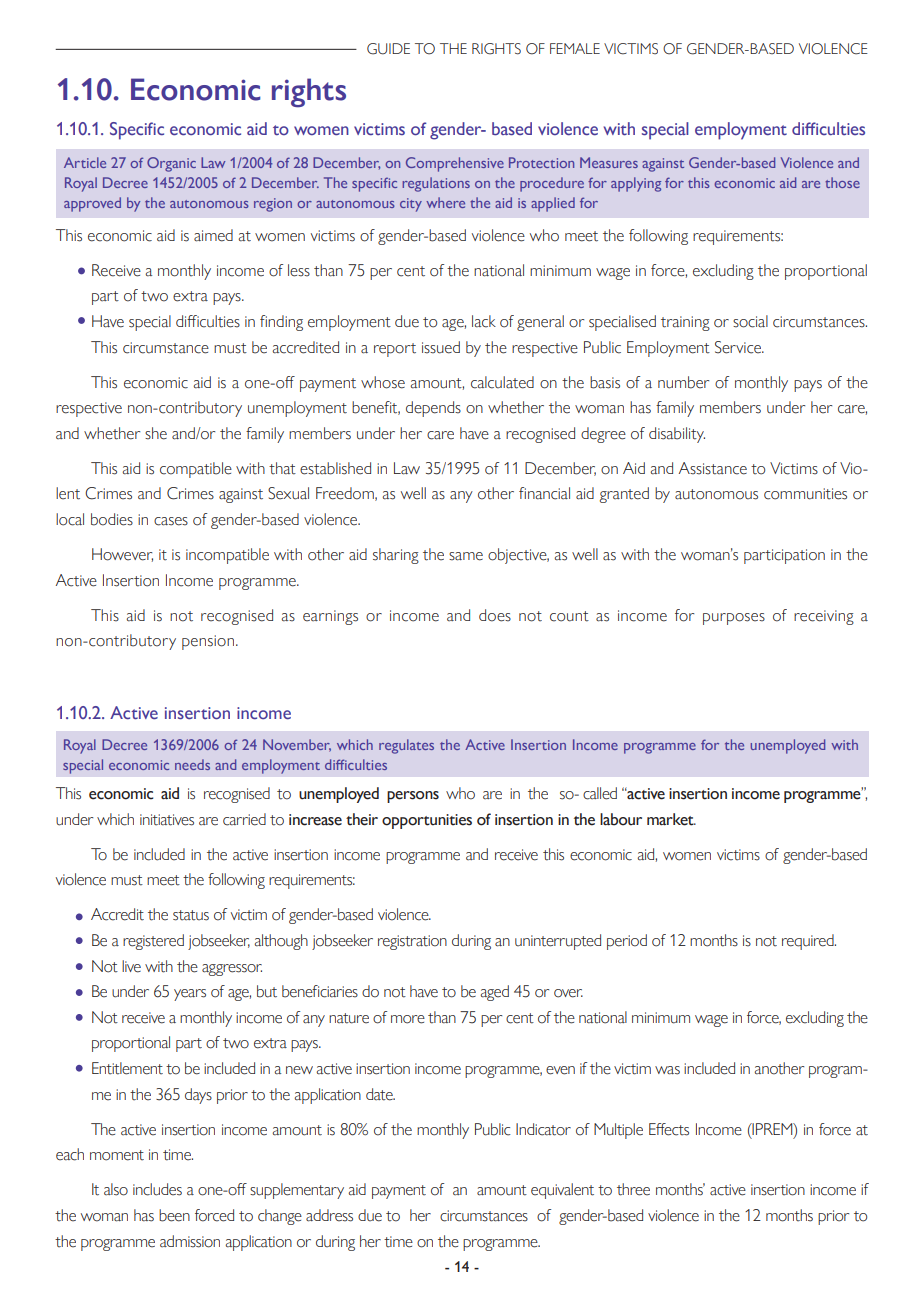  I want to click on pension, so click(209, 642).
